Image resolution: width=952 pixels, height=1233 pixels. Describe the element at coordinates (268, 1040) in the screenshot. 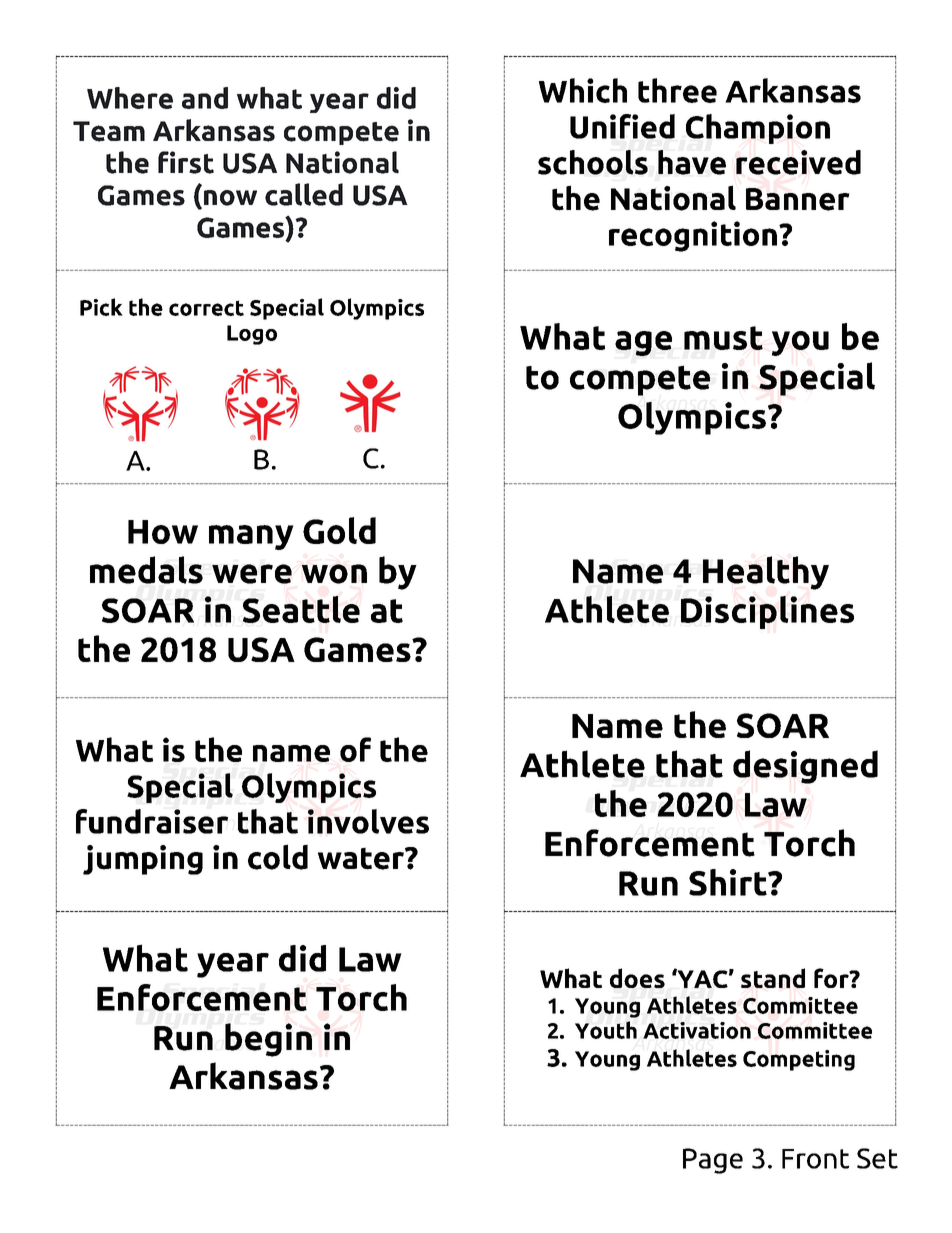

I see `begin` at that location.
